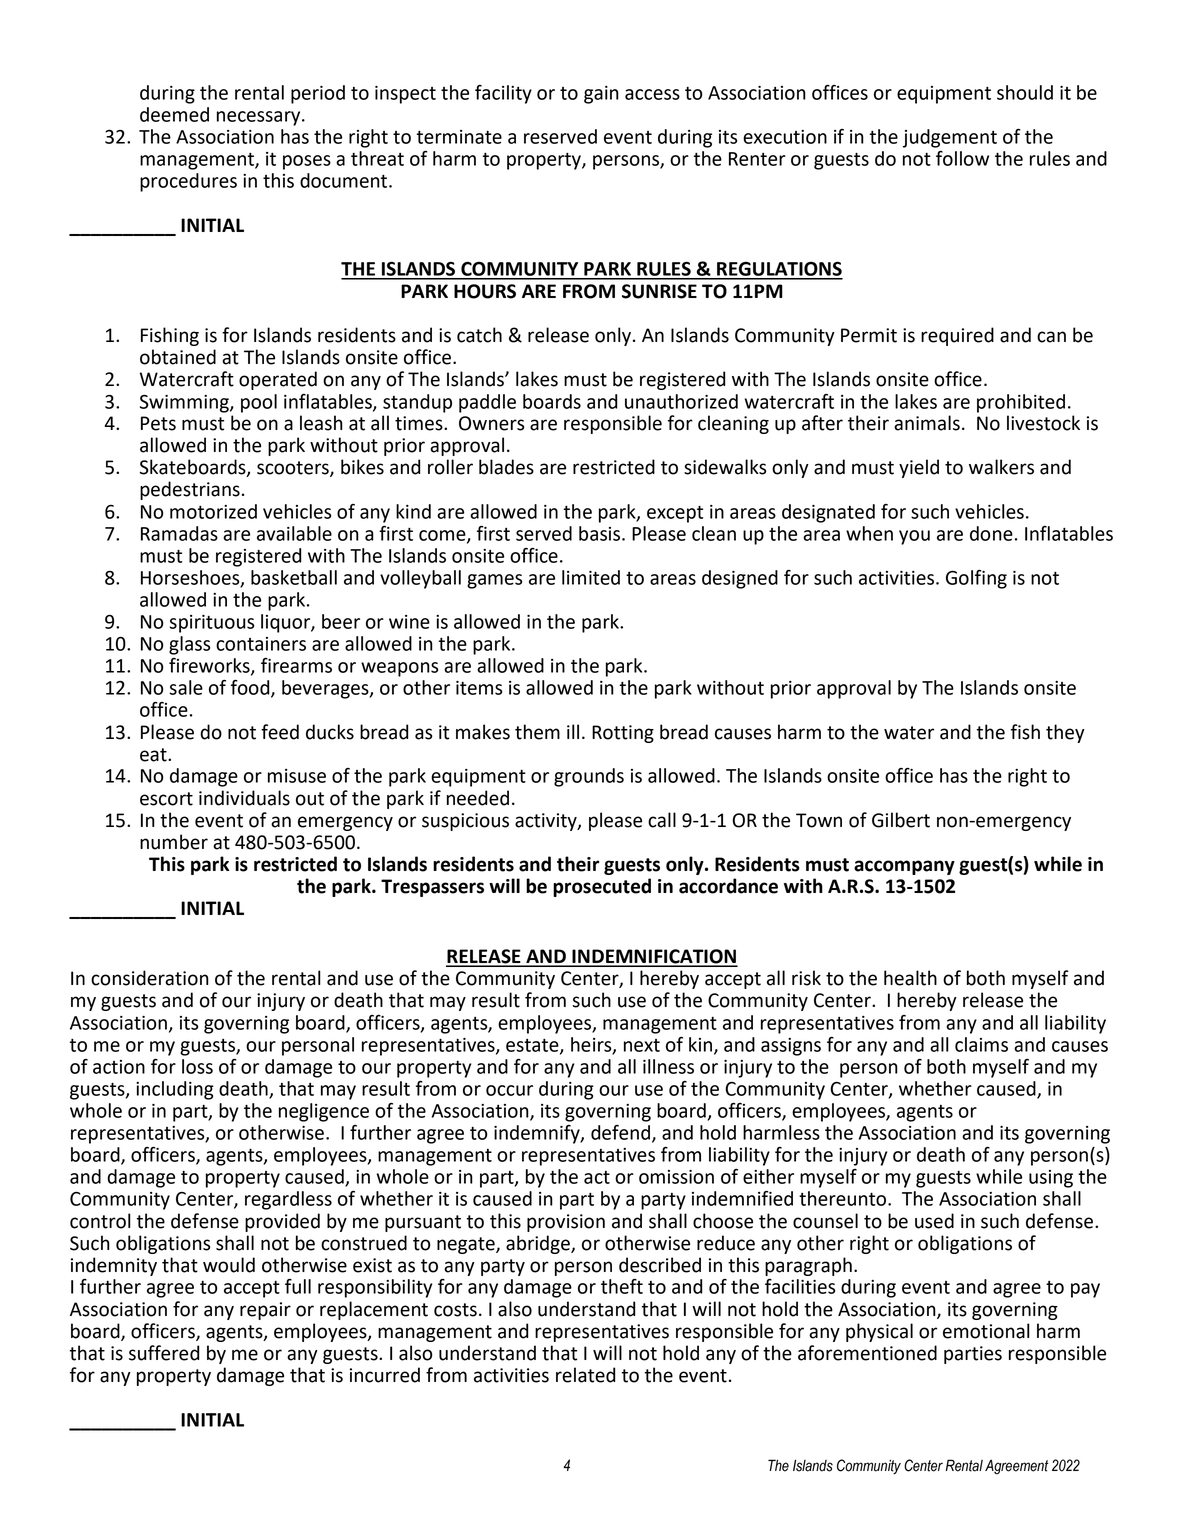 This image has width=1183, height=1528. Describe the element at coordinates (175, 1090) in the image. I see `including` at that location.
